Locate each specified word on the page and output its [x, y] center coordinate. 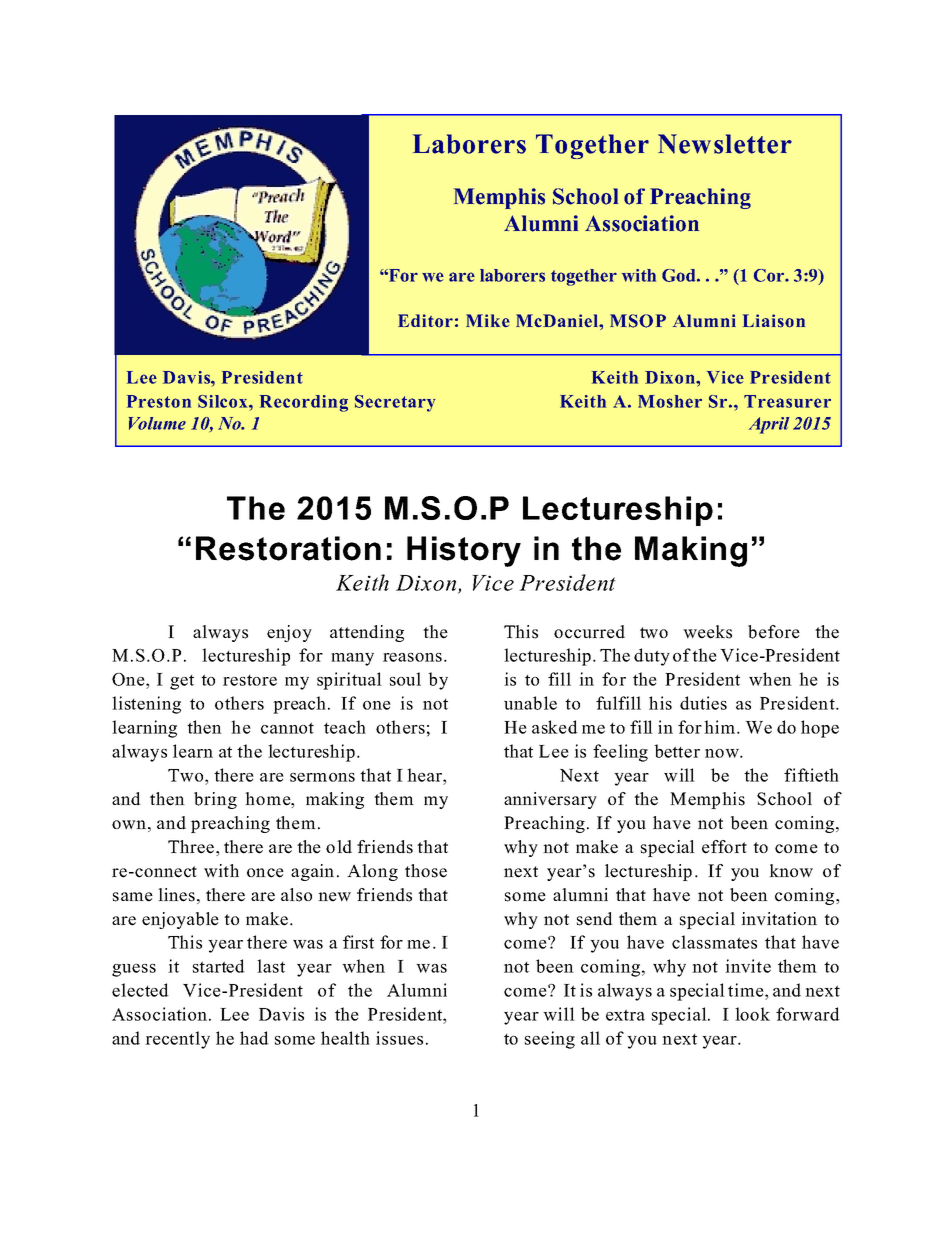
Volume [157, 423]
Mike [488, 320]
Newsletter [725, 144]
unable [530, 703]
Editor [425, 321]
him [721, 727]
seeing [550, 1040]
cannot [287, 728]
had [254, 1038]
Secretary [395, 403]
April [769, 425]
